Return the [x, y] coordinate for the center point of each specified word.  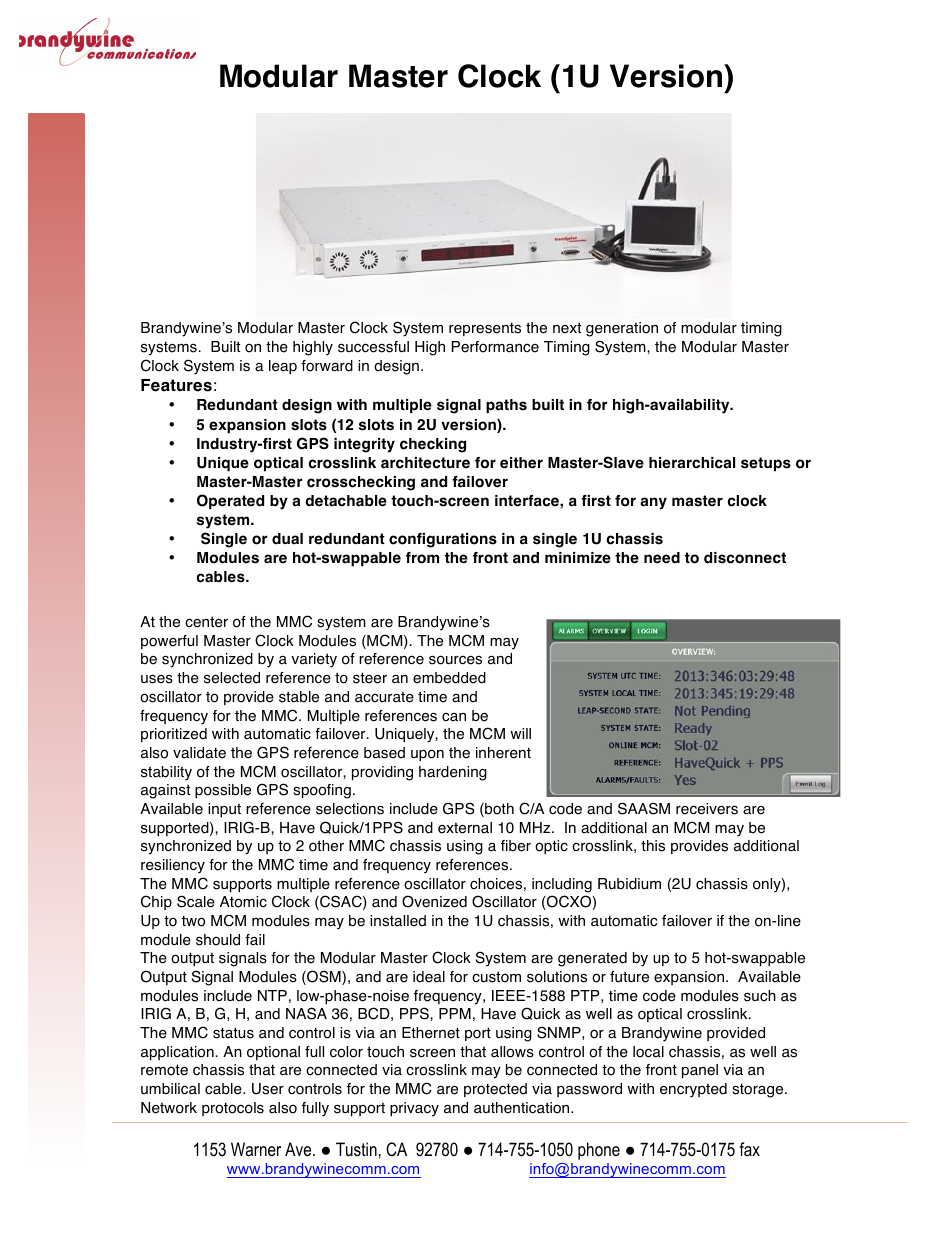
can [454, 717]
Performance [495, 347]
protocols [233, 1109]
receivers [707, 809]
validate [199, 753]
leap [283, 367]
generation [622, 329]
